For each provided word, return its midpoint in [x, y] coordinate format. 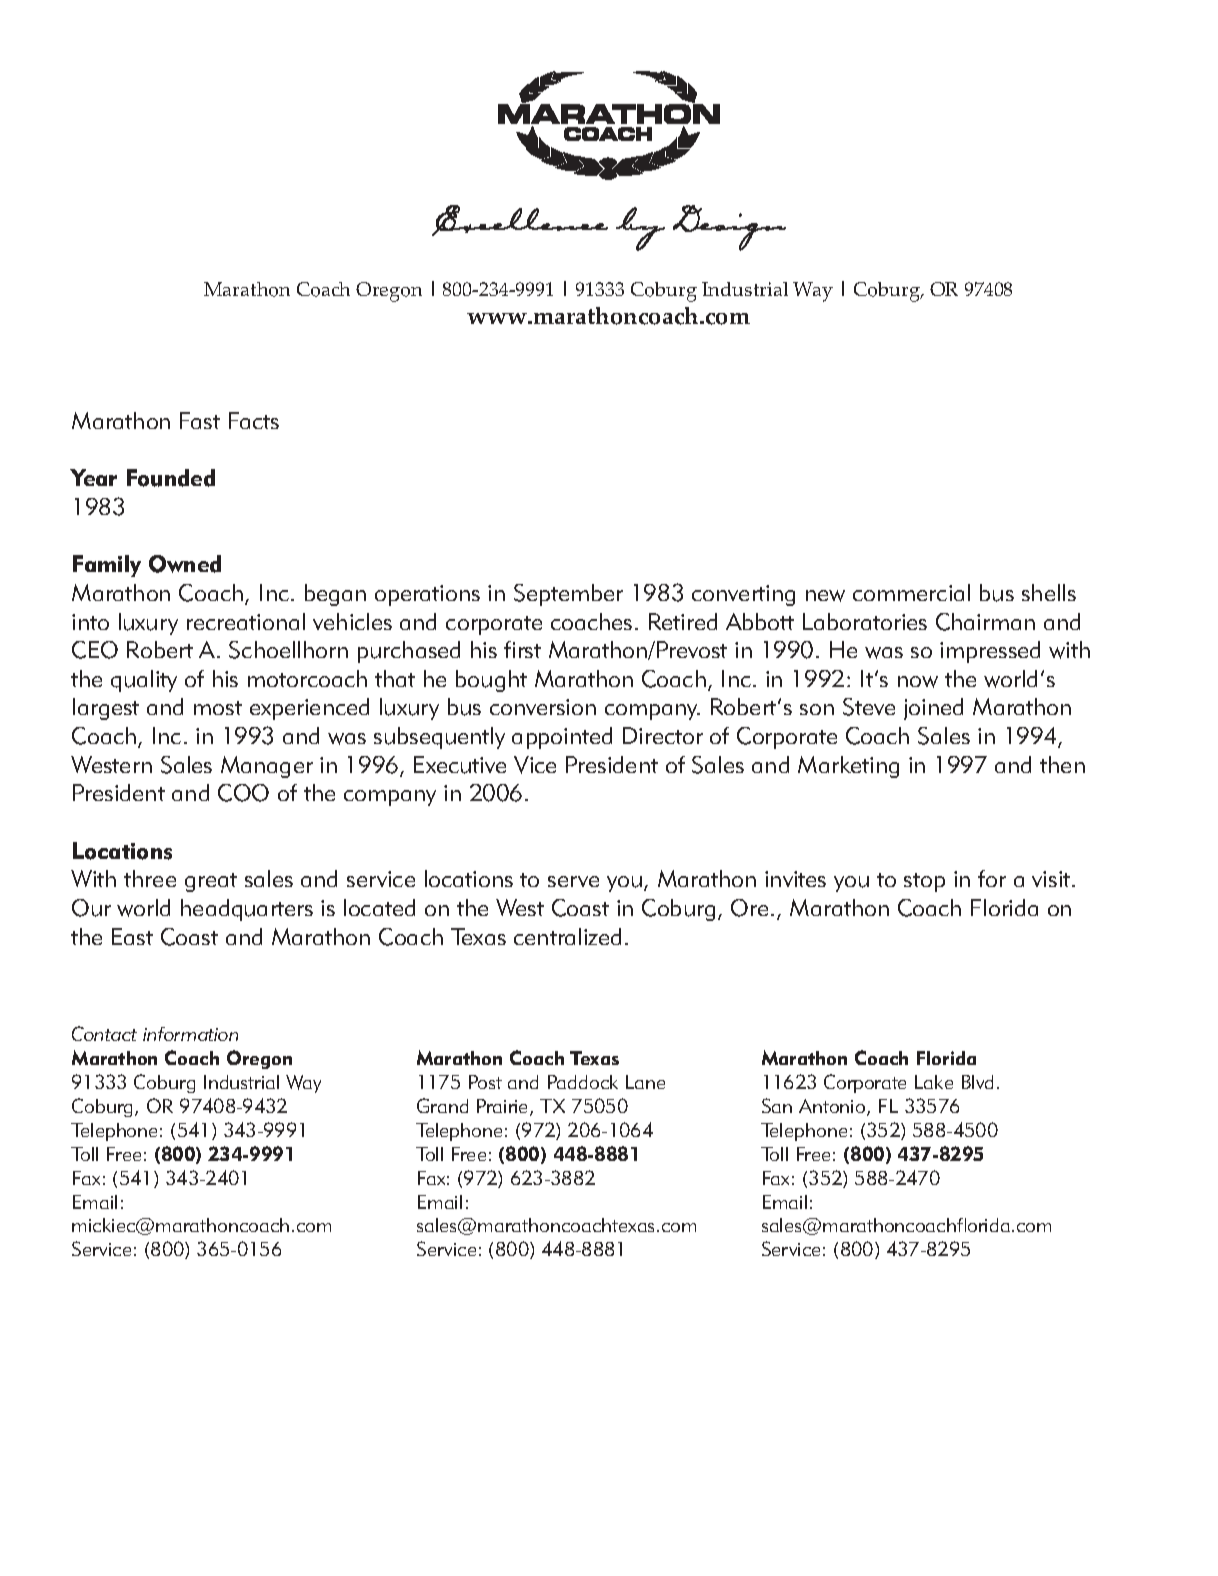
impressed [990, 652]
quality [144, 681]
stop [924, 882]
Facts [254, 420]
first [522, 649]
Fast [200, 420]
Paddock [583, 1082]
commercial [911, 592]
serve [573, 881]
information [190, 1034]
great [211, 882]
